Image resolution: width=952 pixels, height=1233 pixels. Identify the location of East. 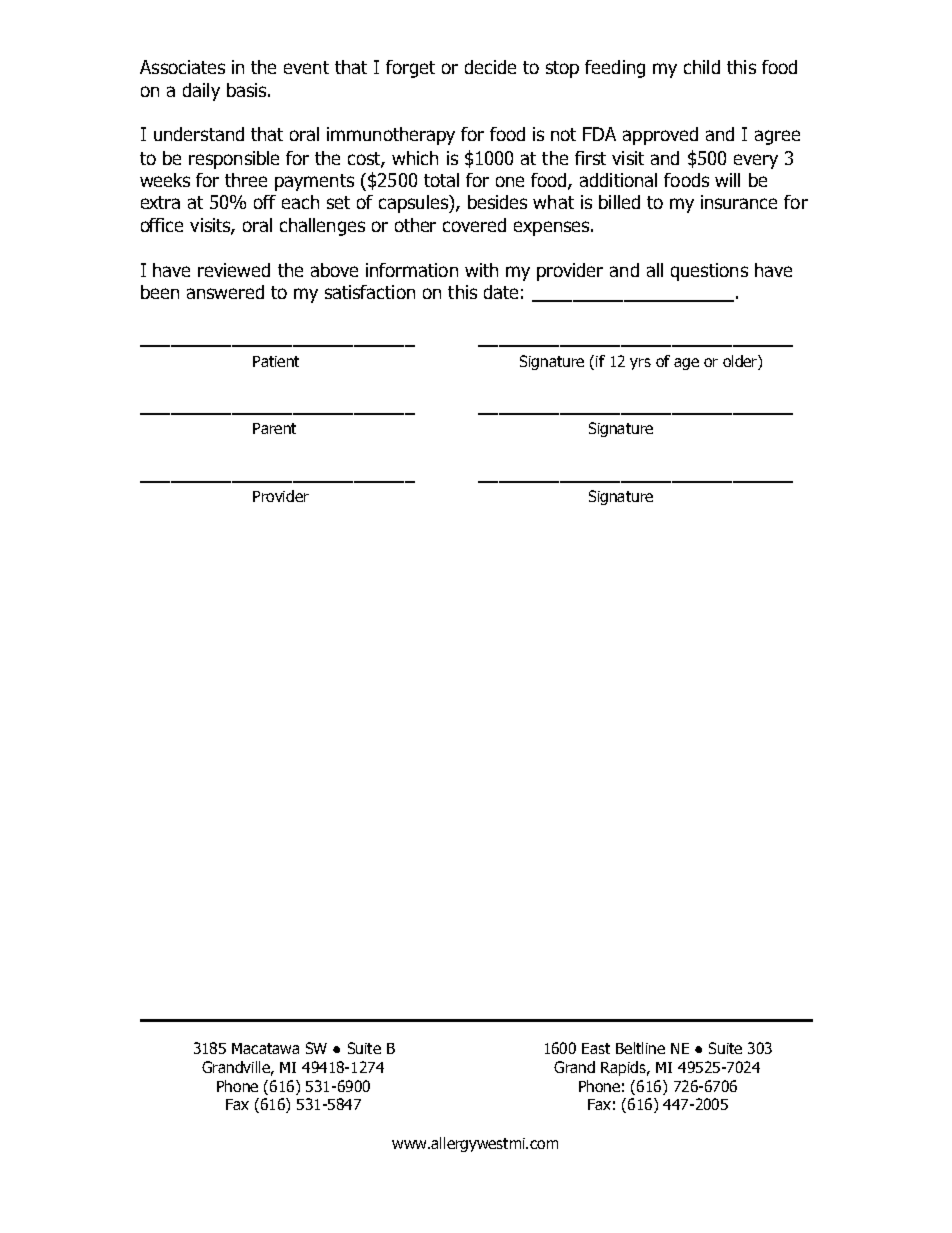
(596, 1048).
